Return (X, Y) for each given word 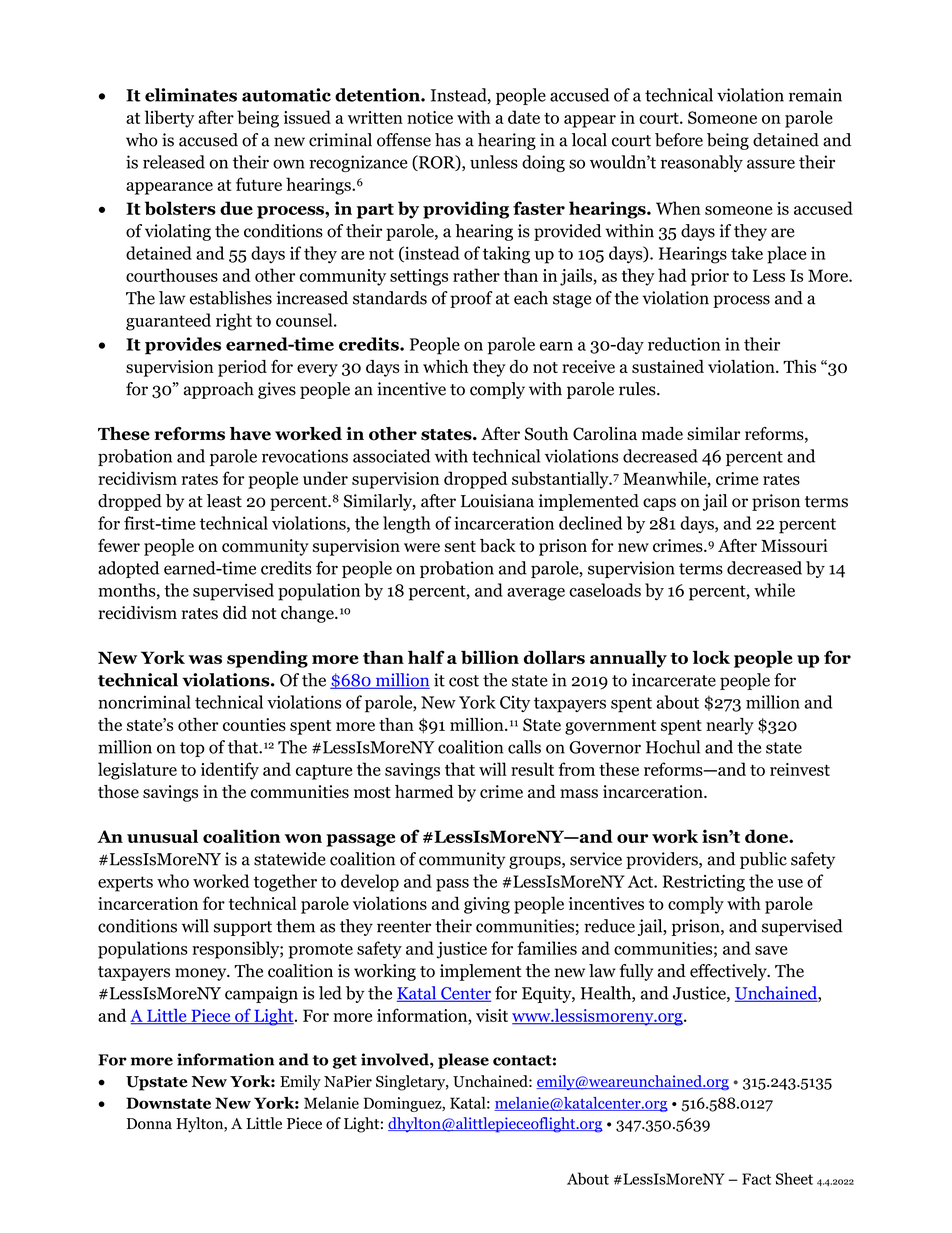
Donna (149, 1124)
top (192, 749)
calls (524, 747)
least (224, 501)
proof (471, 299)
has (448, 140)
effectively (729, 972)
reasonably (702, 163)
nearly (730, 726)
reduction (684, 344)
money (202, 974)
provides (183, 346)
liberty (169, 119)
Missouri (794, 546)
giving (487, 905)
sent (460, 546)
